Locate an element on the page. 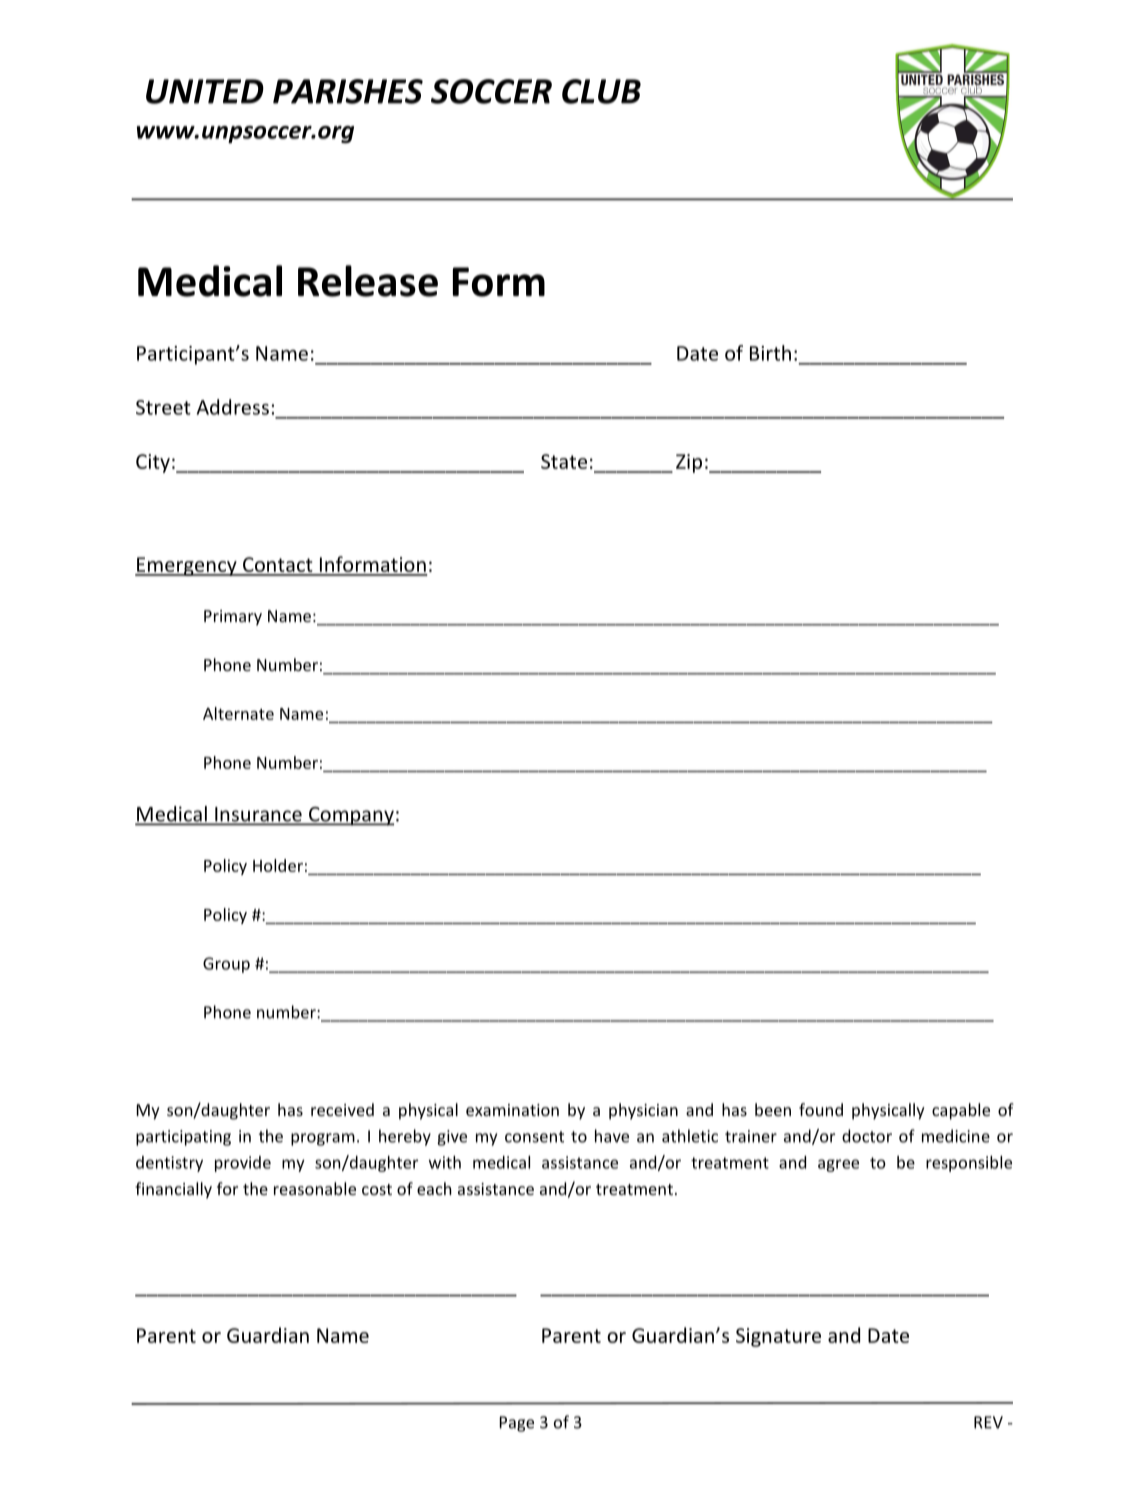  Alternate is located at coordinates (238, 713).
